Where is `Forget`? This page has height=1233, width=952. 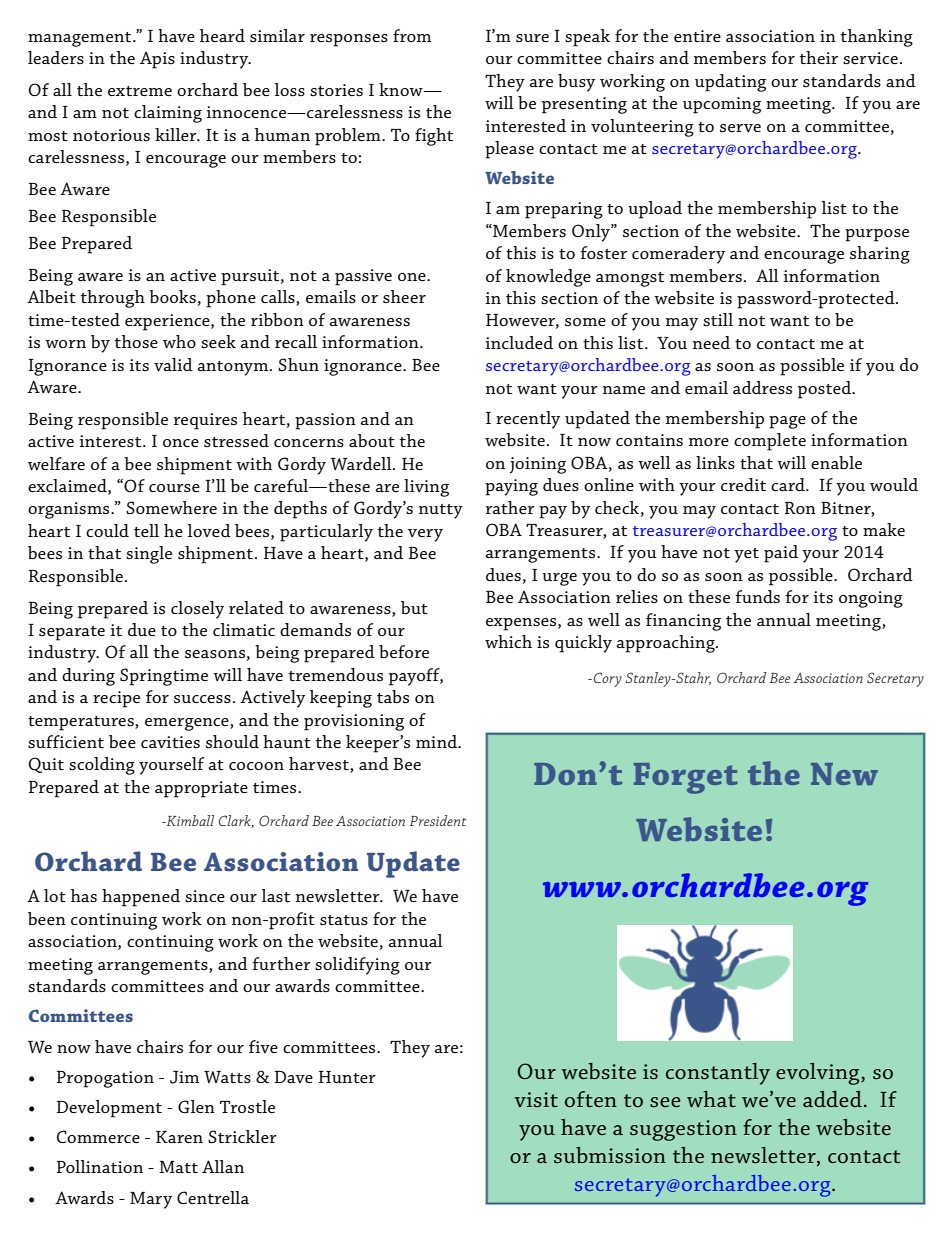 Forget is located at coordinates (686, 778).
